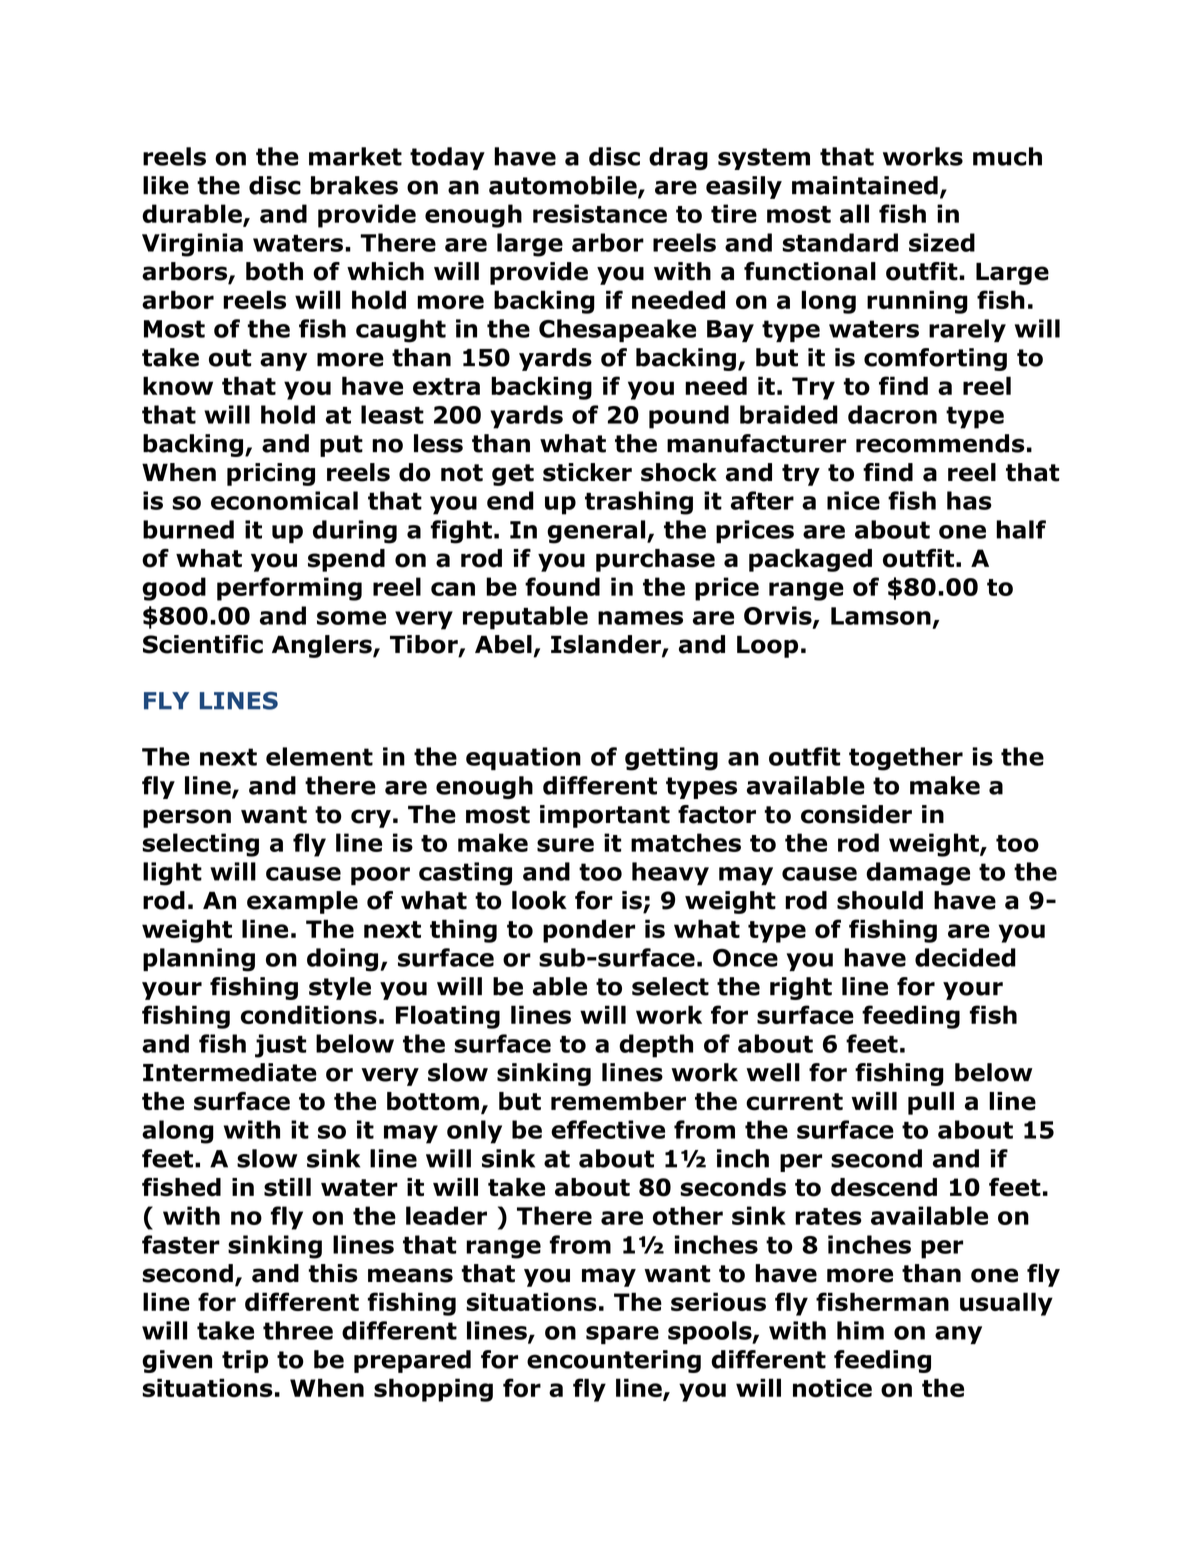 The image size is (1204, 1558). Describe the element at coordinates (245, 1361) in the document. I see `trip` at that location.
